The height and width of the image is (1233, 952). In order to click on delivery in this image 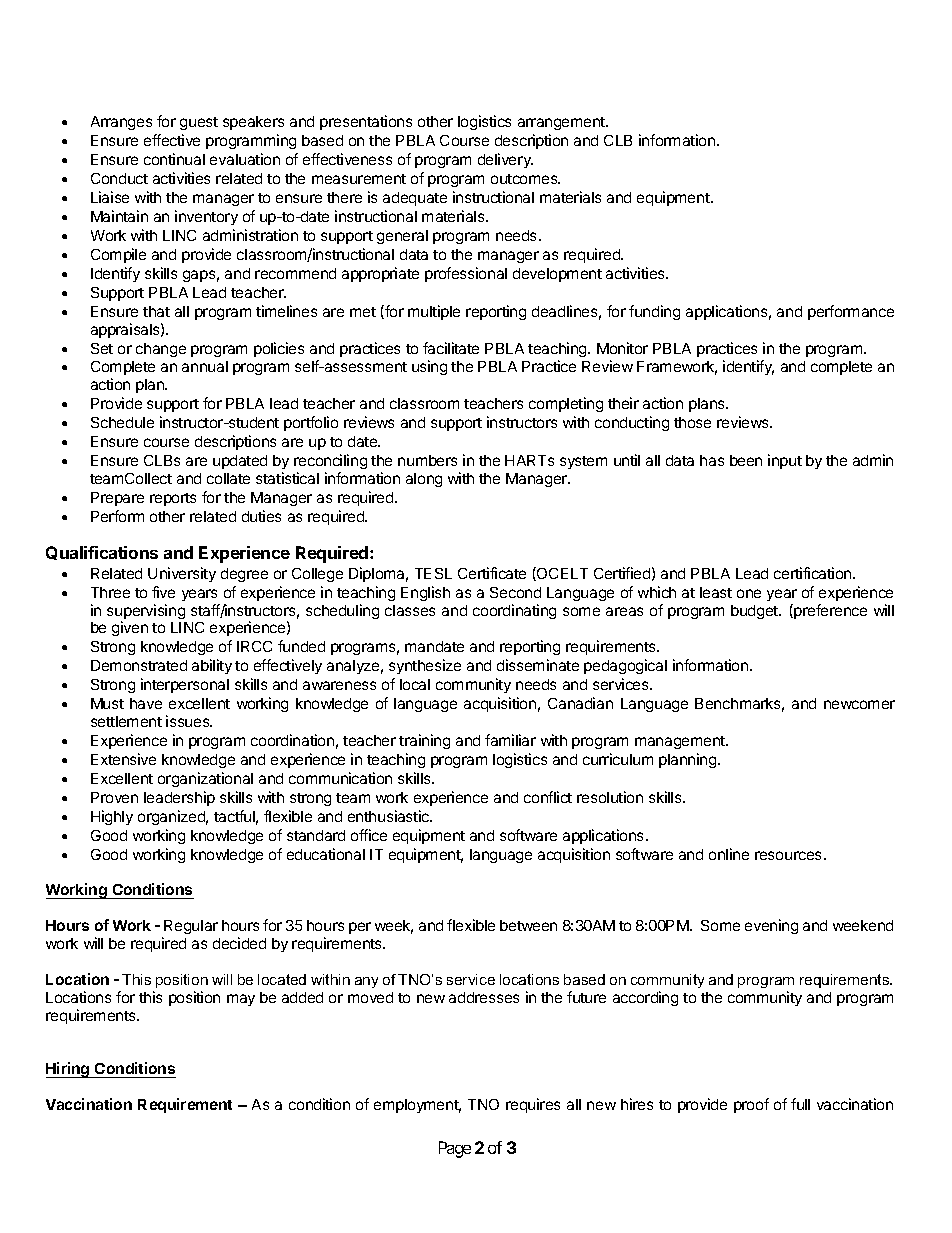, I will do `click(505, 160)`.
